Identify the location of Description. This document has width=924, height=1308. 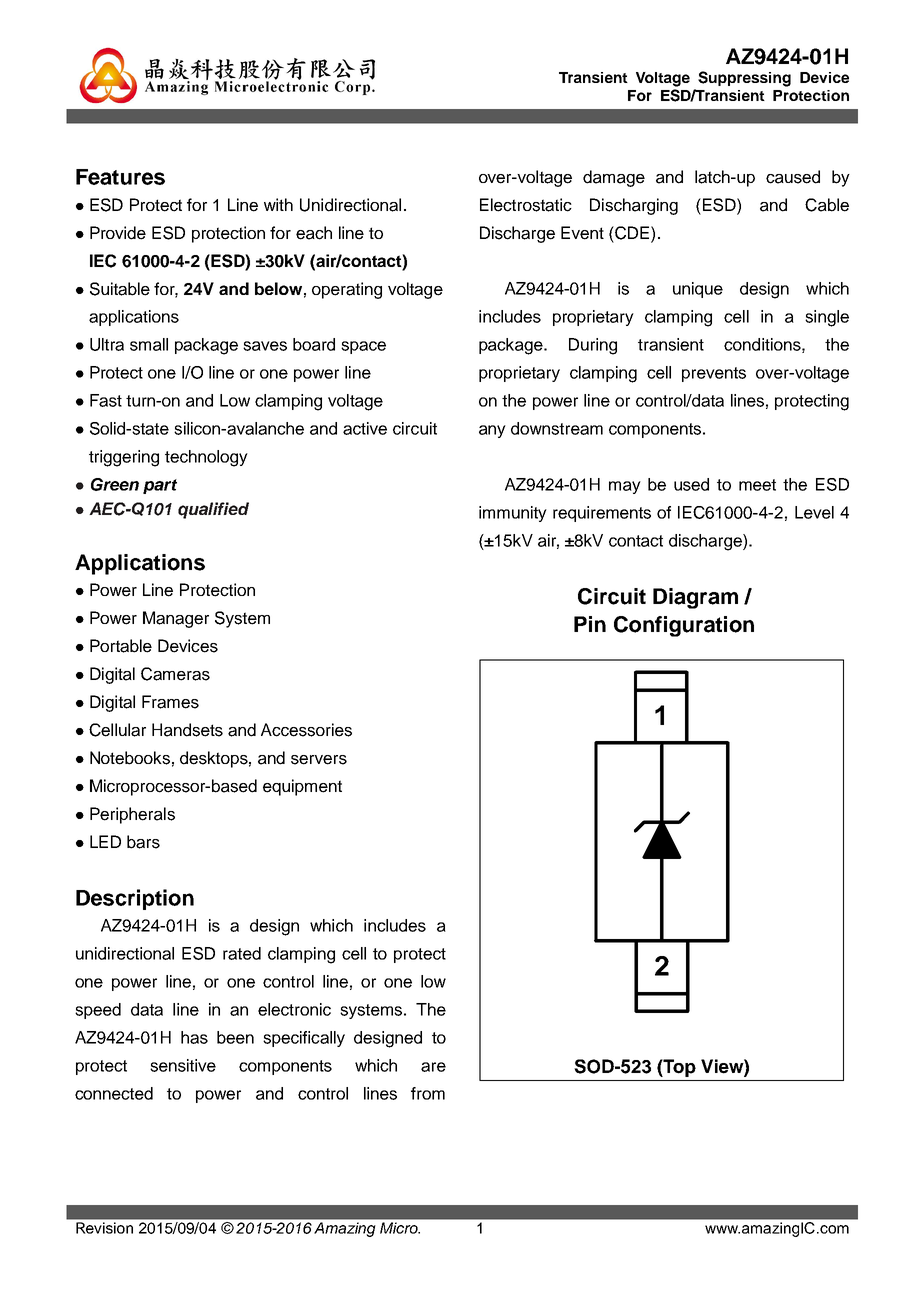
(135, 899).
